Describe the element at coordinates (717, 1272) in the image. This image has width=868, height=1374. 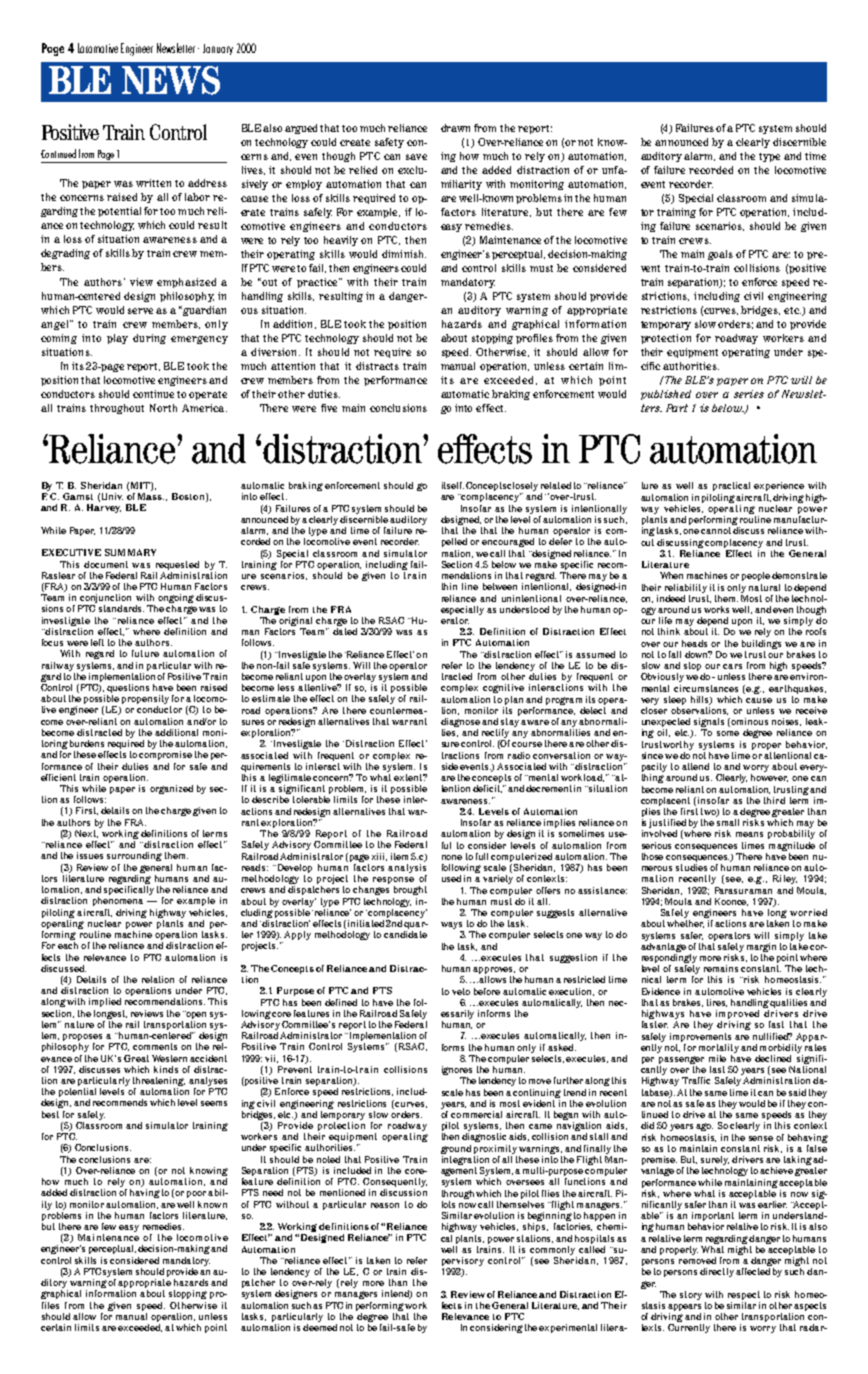
I see `directly` at that location.
